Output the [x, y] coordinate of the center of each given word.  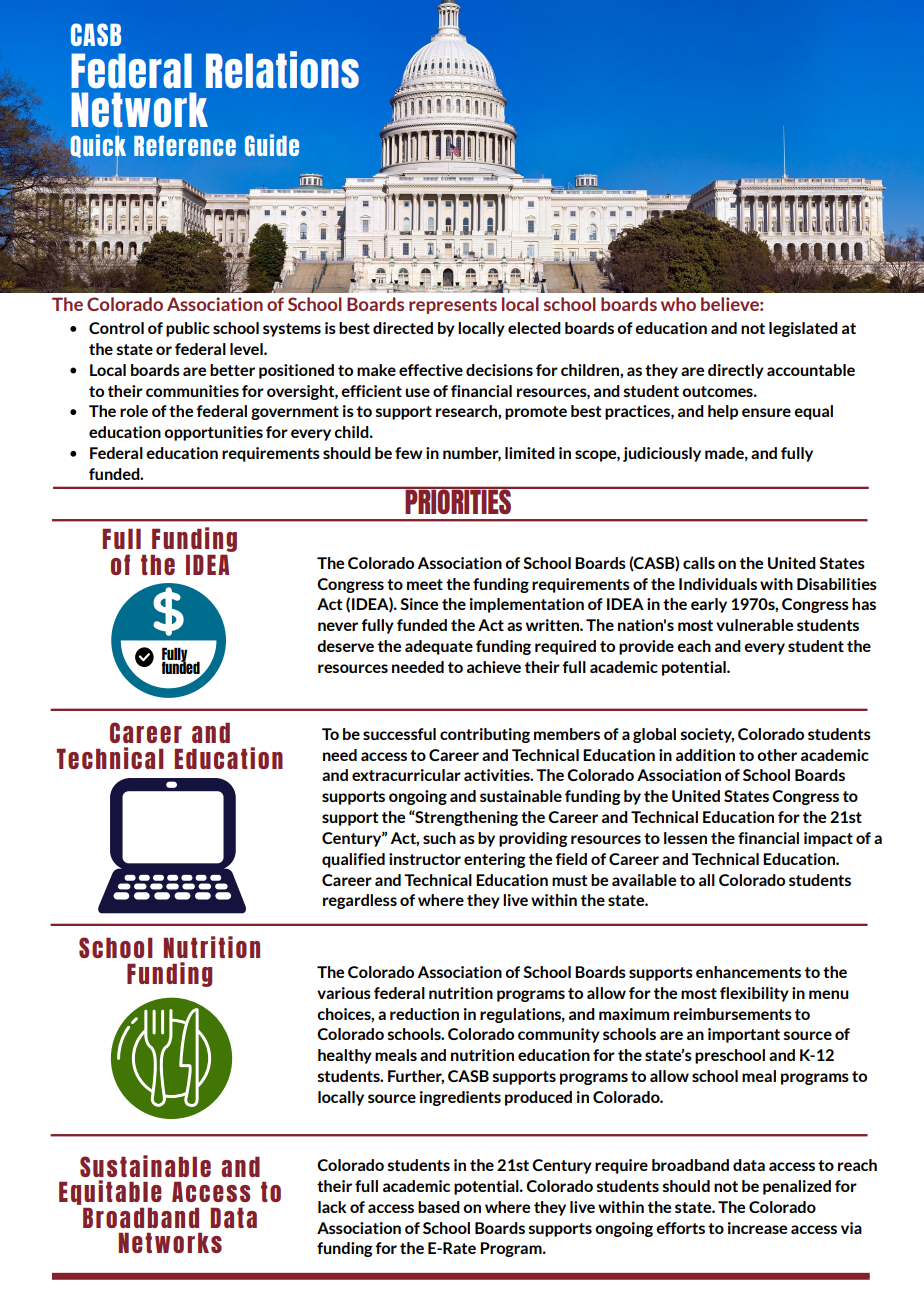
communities [192, 391]
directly [736, 371]
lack [332, 1207]
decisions [499, 370]
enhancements [748, 972]
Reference [185, 145]
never [338, 626]
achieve [494, 667]
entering [495, 860]
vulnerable [754, 625]
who [678, 304]
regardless [360, 901]
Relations [282, 70]
